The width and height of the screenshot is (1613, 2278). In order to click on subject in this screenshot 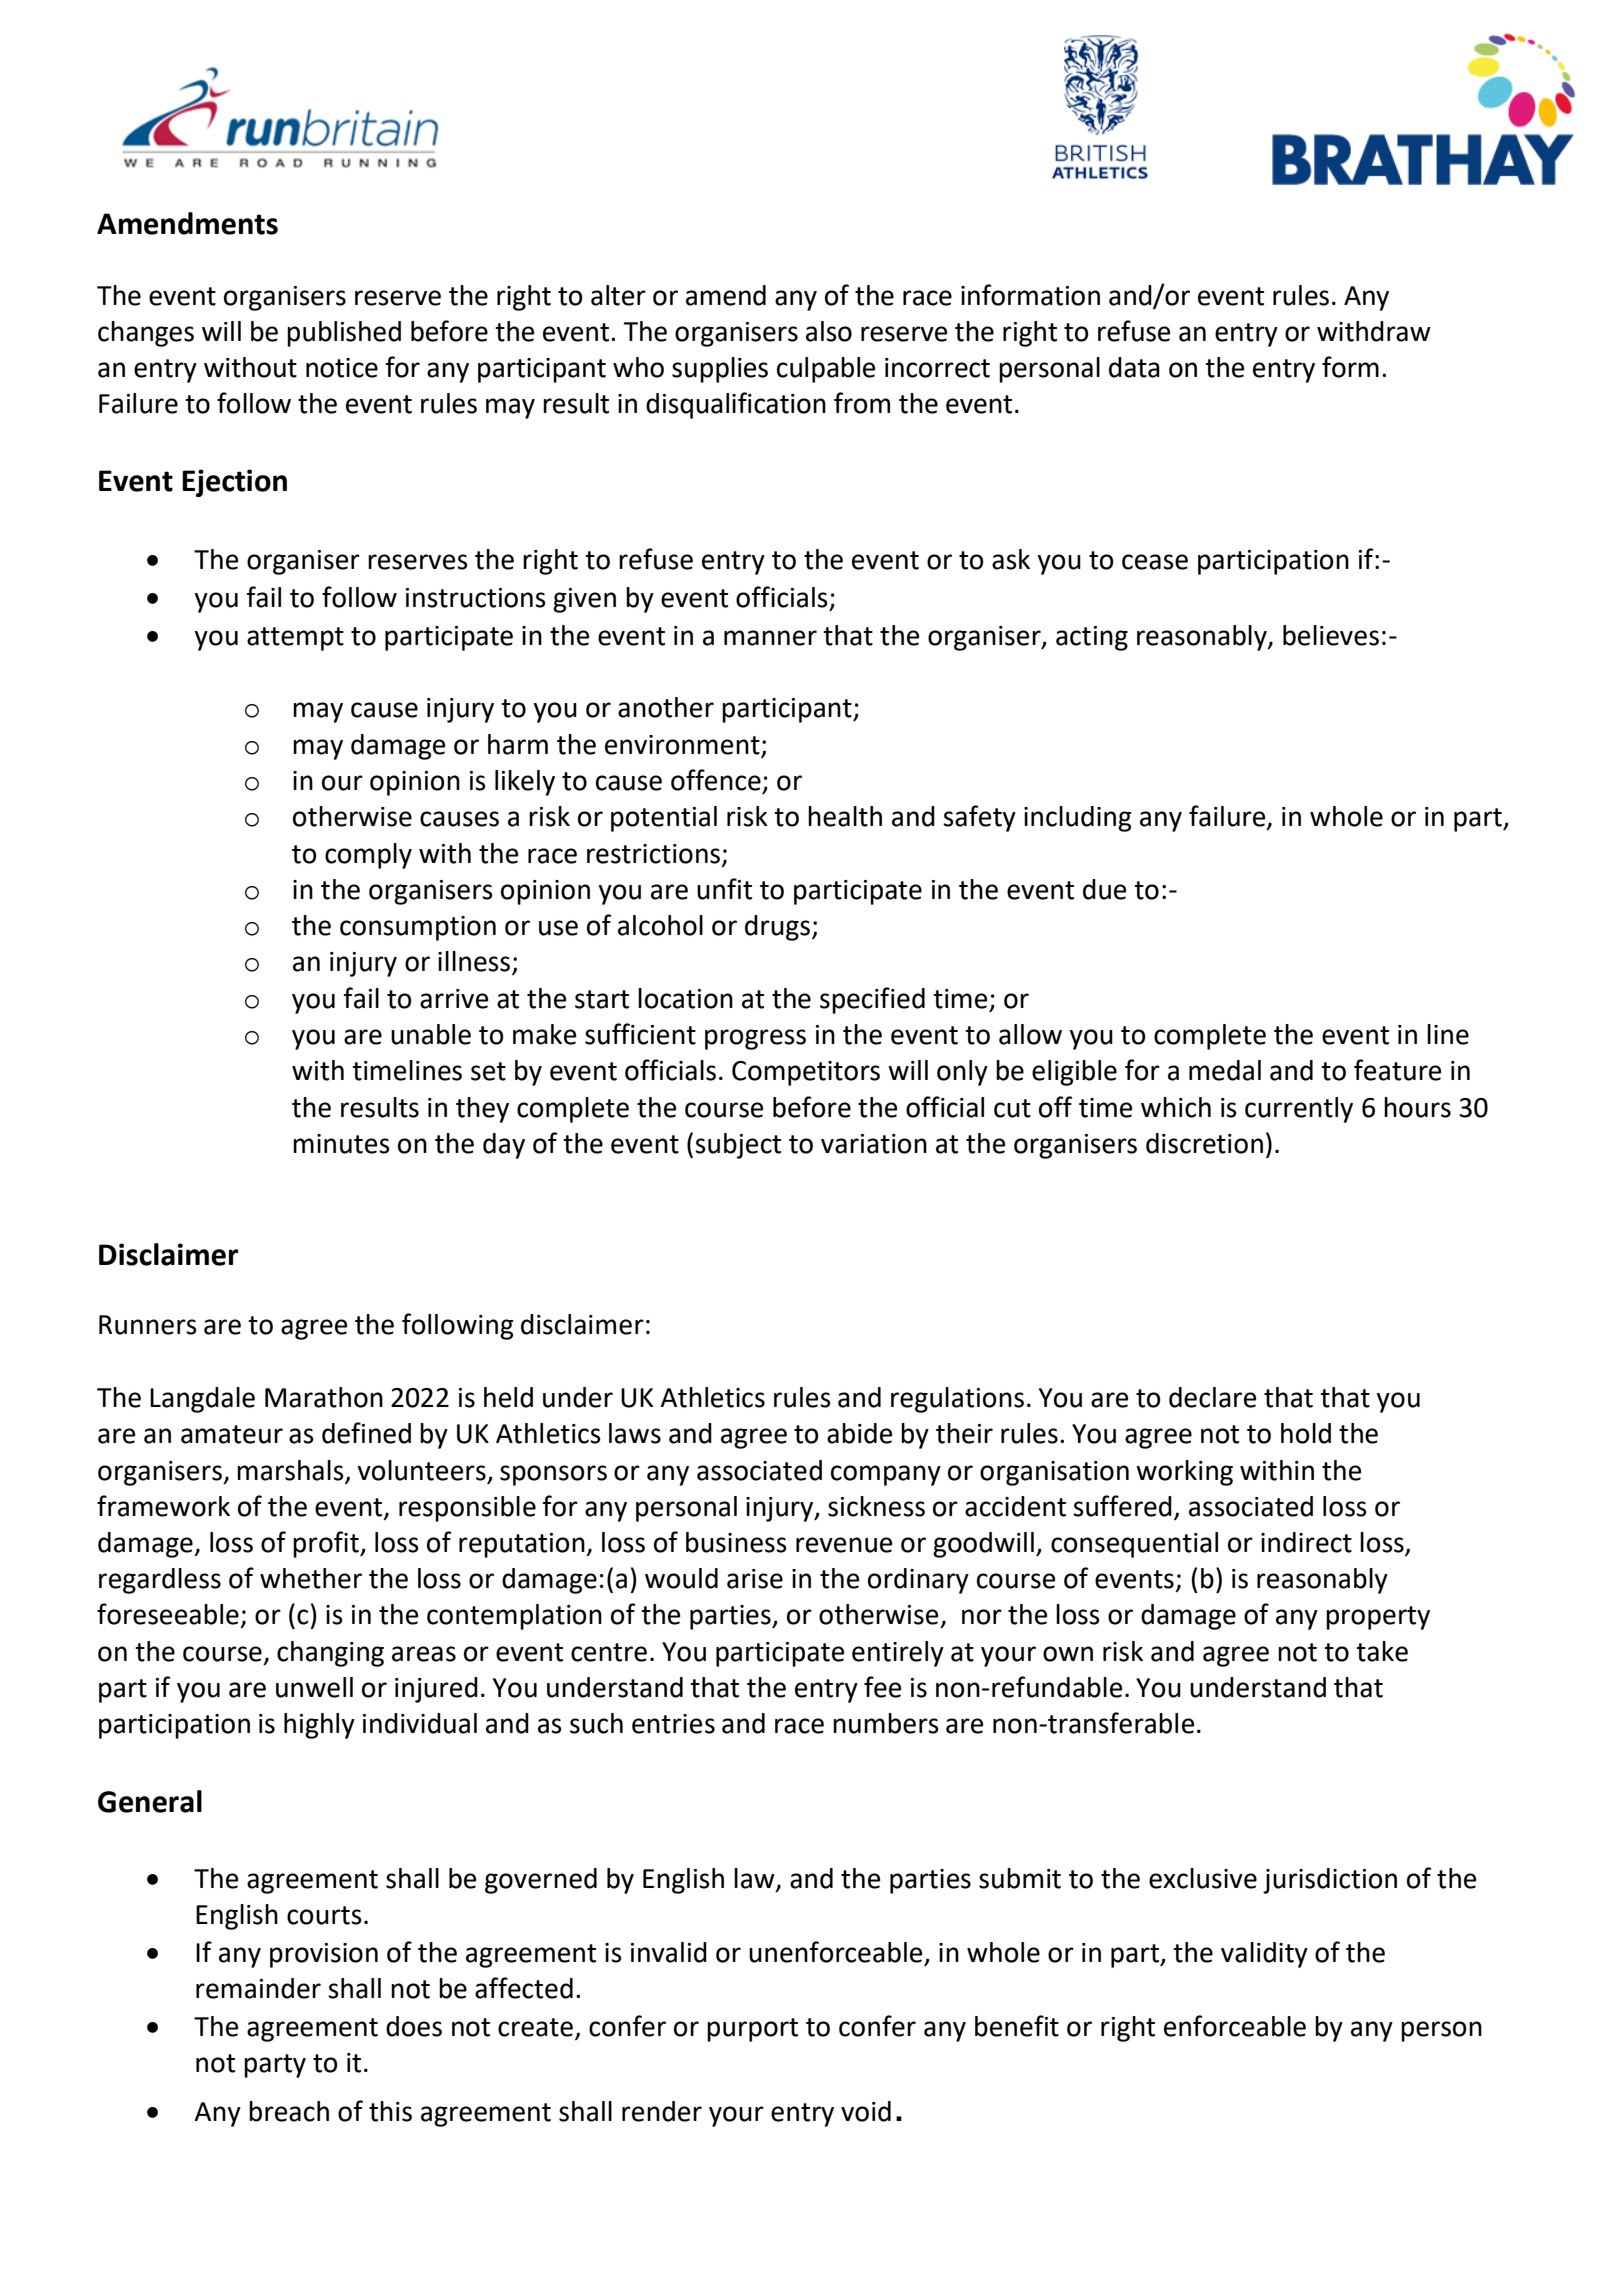, I will do `click(738, 1146)`.
